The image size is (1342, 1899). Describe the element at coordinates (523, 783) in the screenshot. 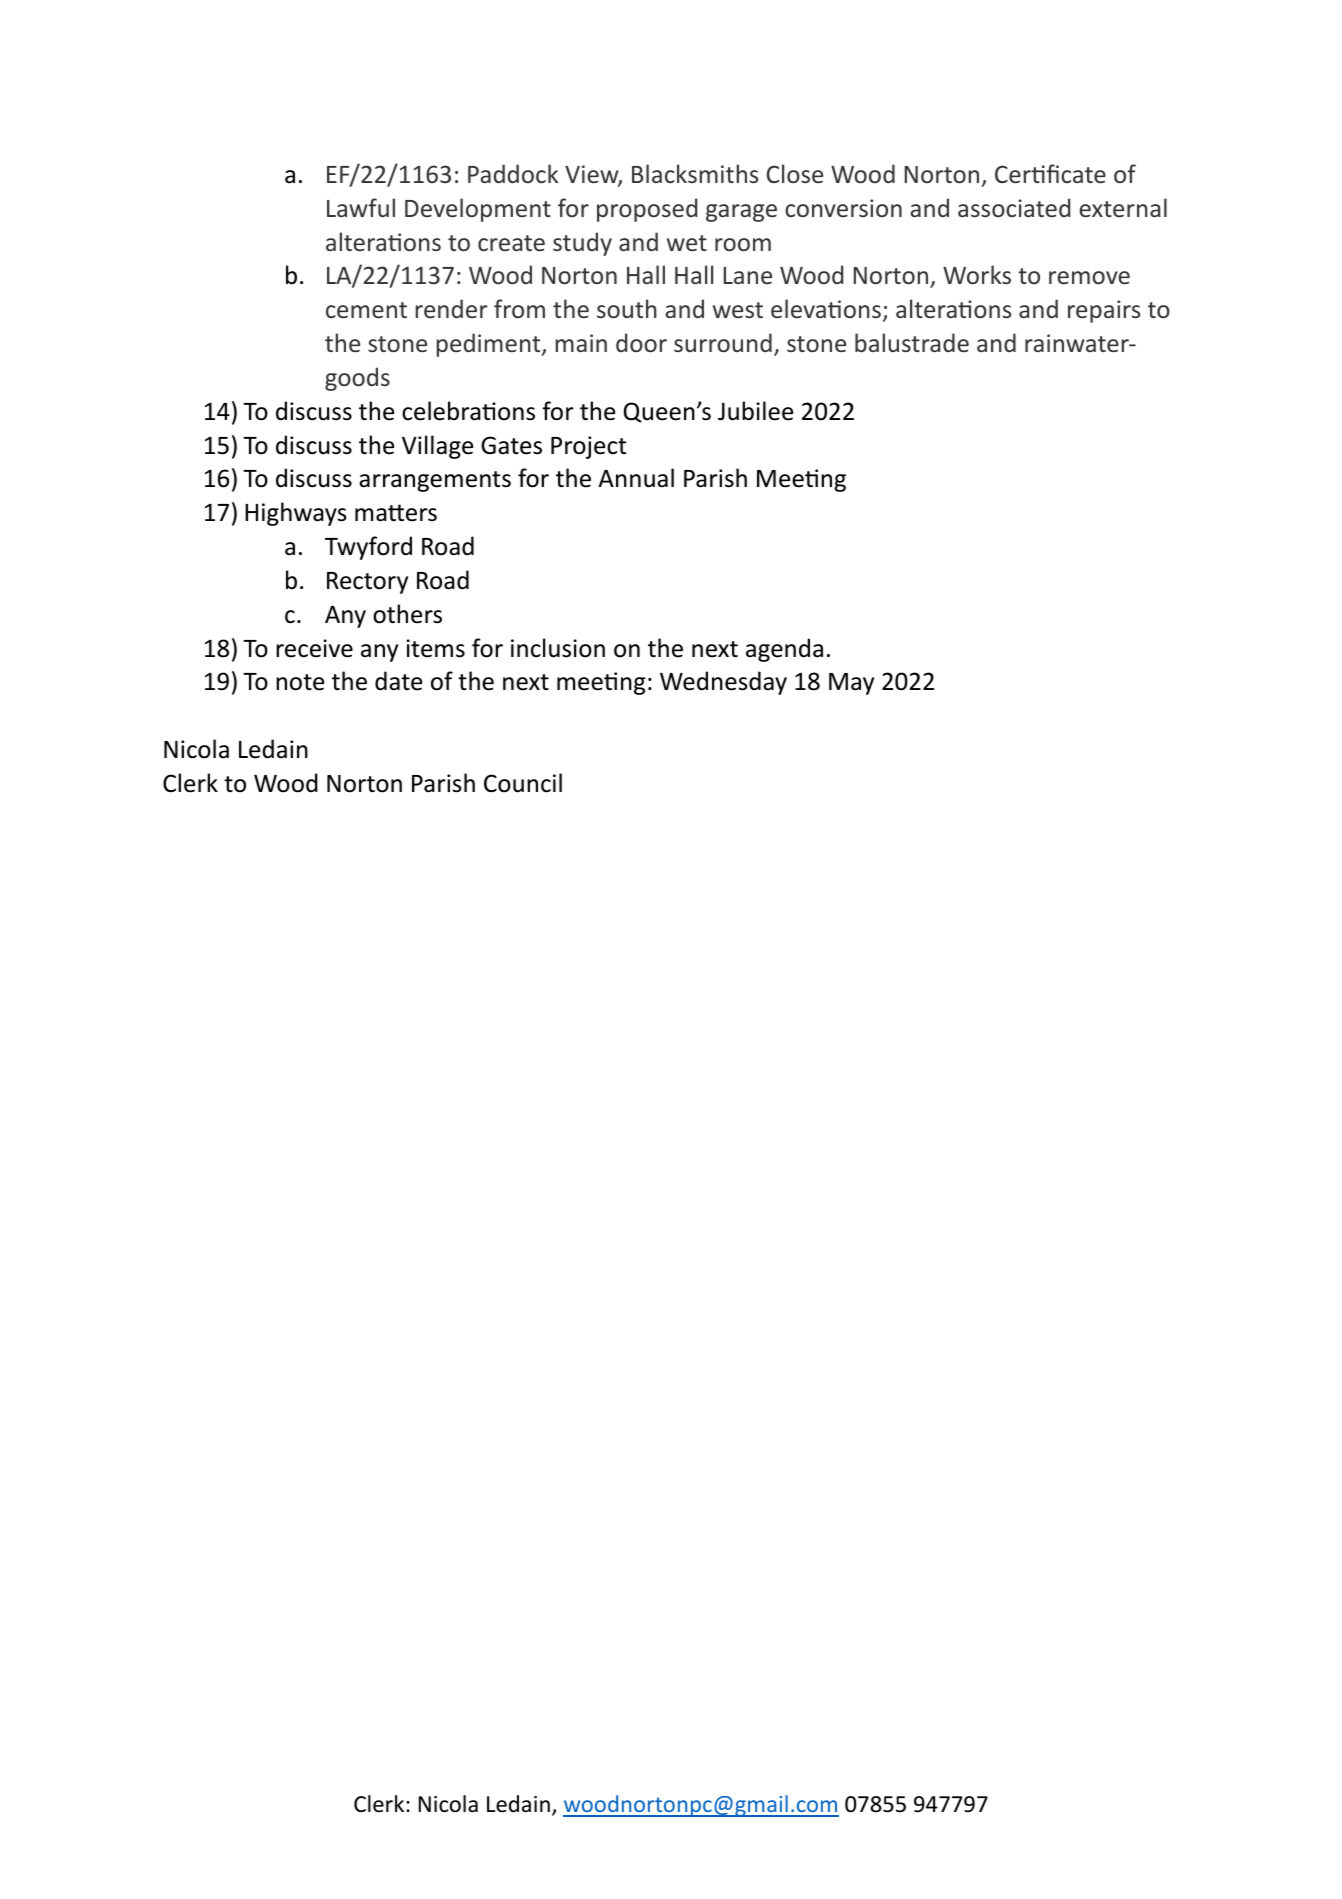

I see `Council` at that location.
